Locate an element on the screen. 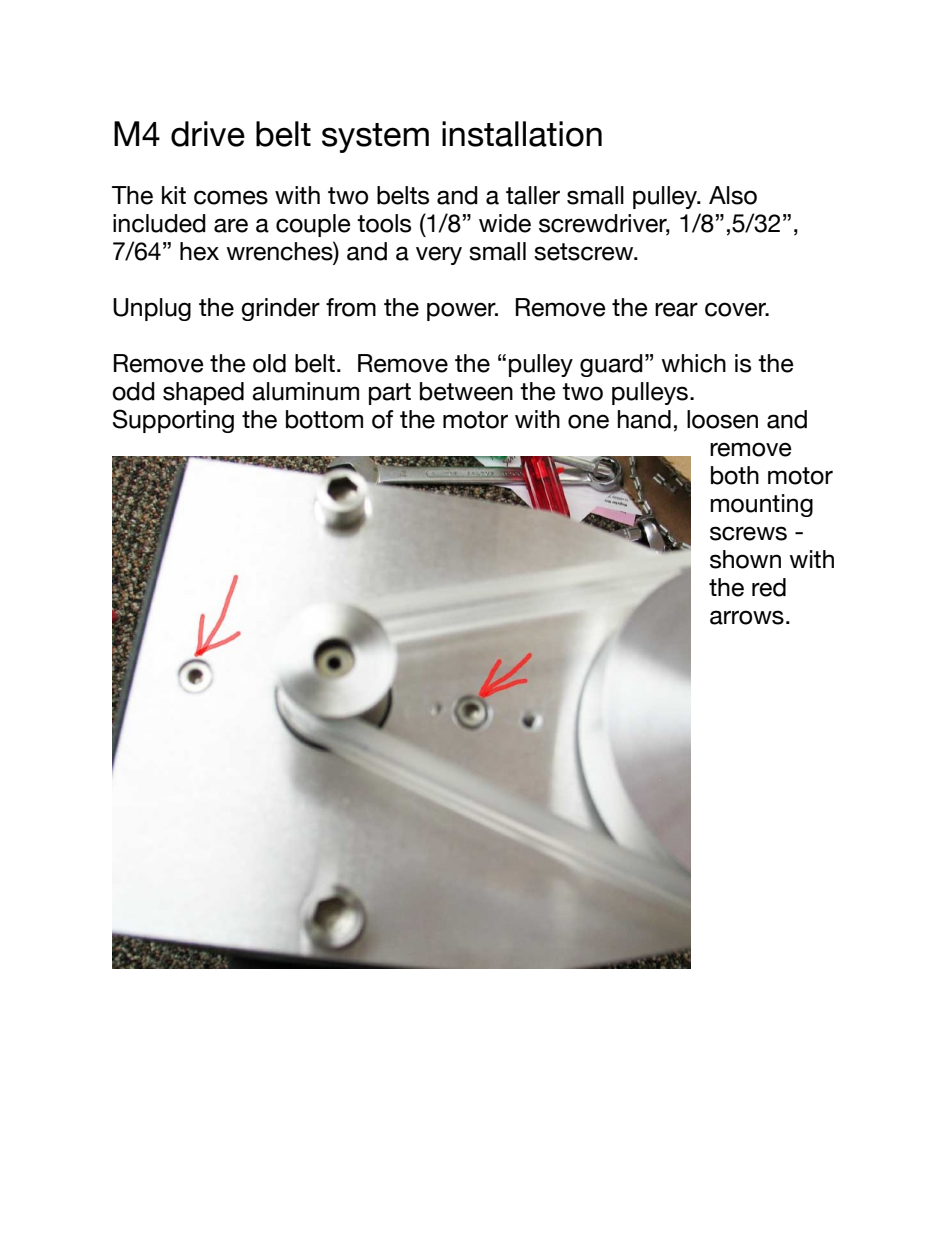 Image resolution: width=952 pixels, height=1233 pixels. installation is located at coordinates (522, 134).
